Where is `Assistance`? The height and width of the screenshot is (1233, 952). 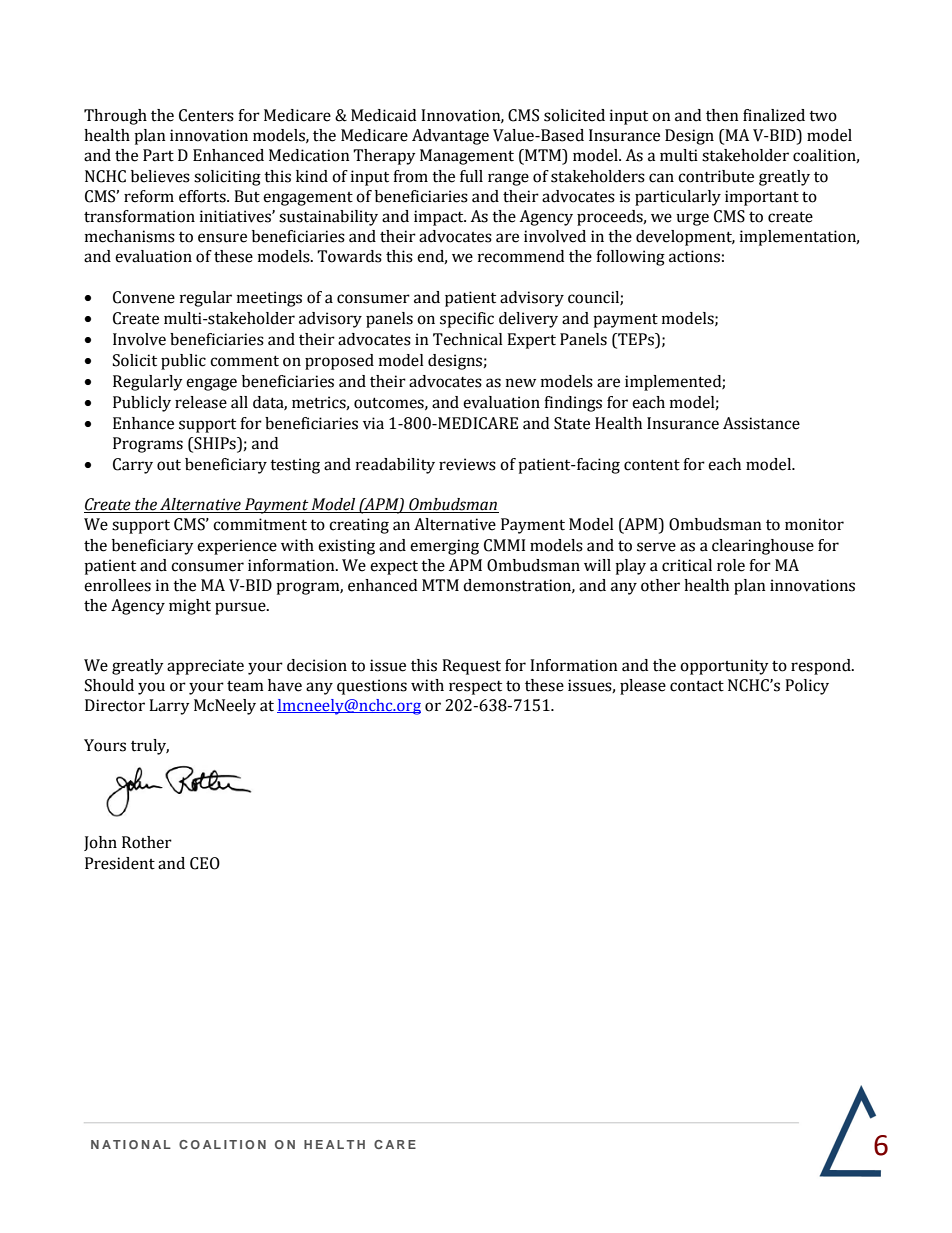 Assistance is located at coordinates (761, 423).
